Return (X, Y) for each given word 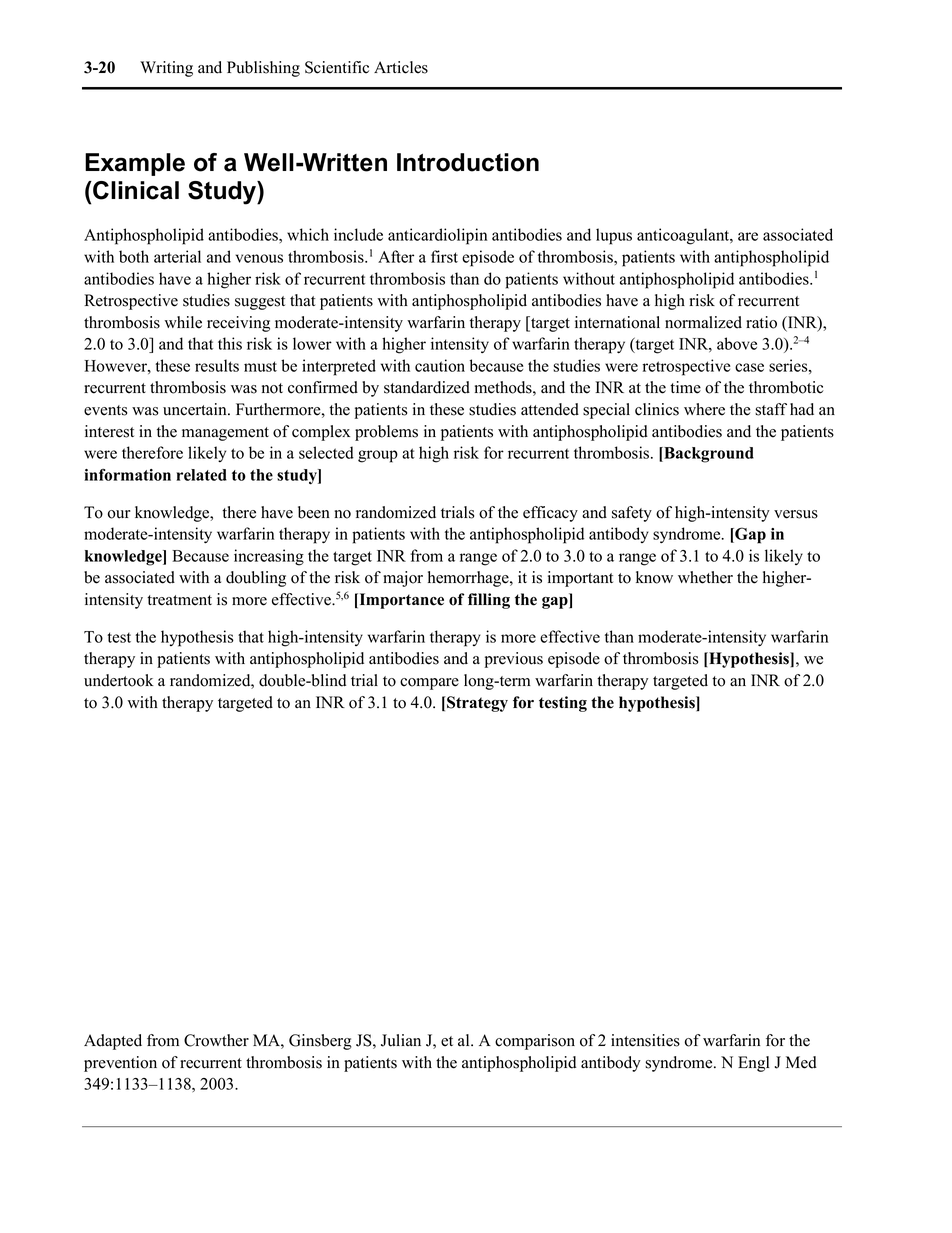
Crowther (216, 1040)
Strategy (476, 704)
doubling (256, 579)
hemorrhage (469, 579)
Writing (166, 69)
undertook (119, 680)
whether (705, 577)
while (183, 322)
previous (514, 660)
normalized (703, 322)
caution (440, 365)
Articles (401, 67)
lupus (614, 236)
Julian (401, 1040)
